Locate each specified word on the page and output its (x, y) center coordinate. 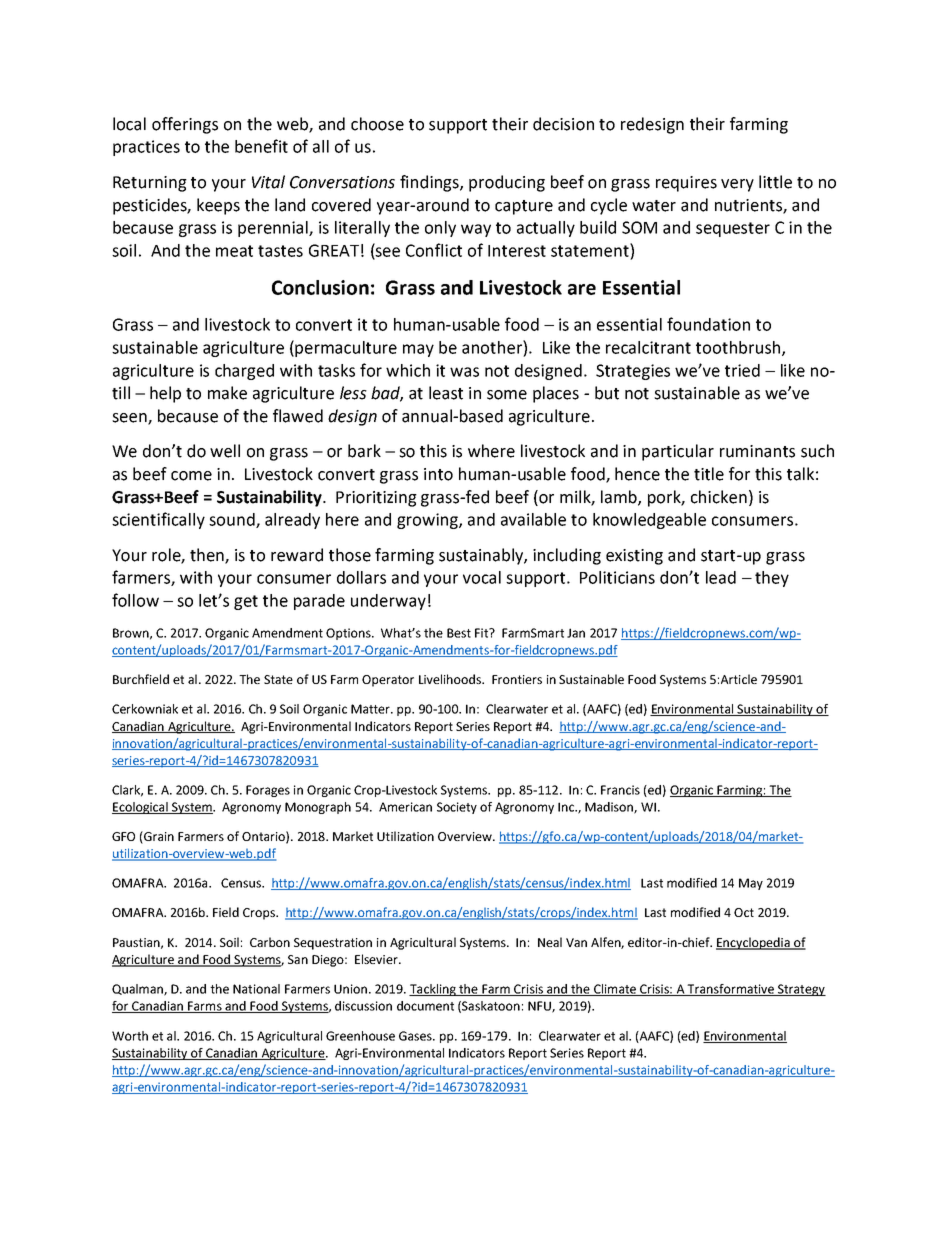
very (737, 185)
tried (742, 370)
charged (244, 372)
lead (721, 577)
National (256, 989)
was (464, 372)
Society (457, 808)
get (246, 602)
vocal (482, 577)
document (425, 1006)
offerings (185, 125)
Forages (268, 791)
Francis (620, 790)
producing (507, 183)
